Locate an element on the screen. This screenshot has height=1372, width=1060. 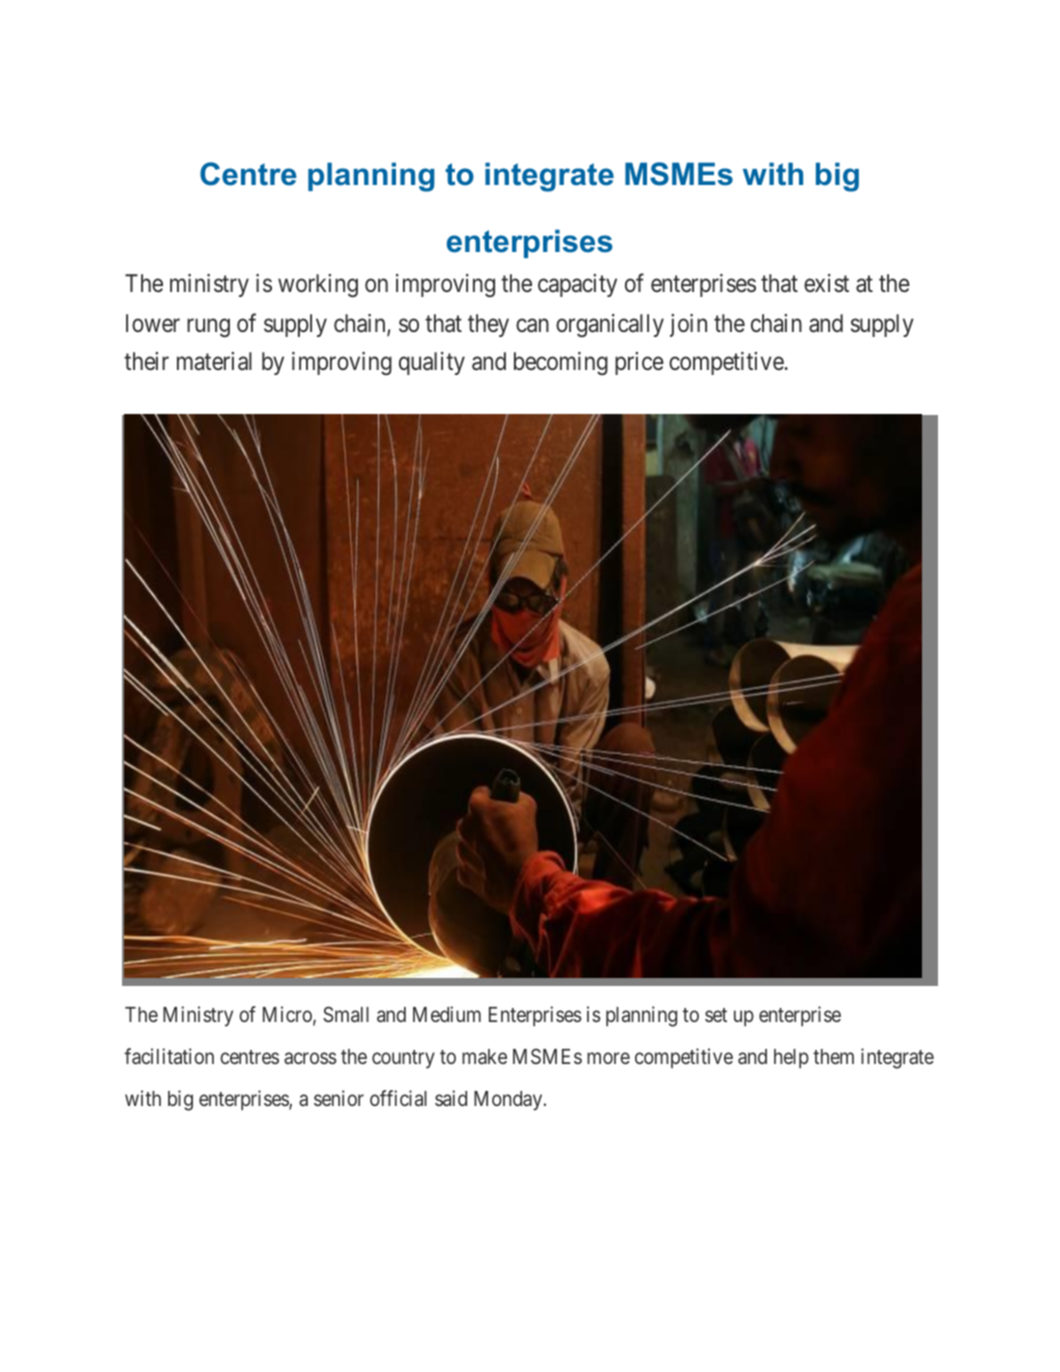
Medium is located at coordinates (447, 1014).
